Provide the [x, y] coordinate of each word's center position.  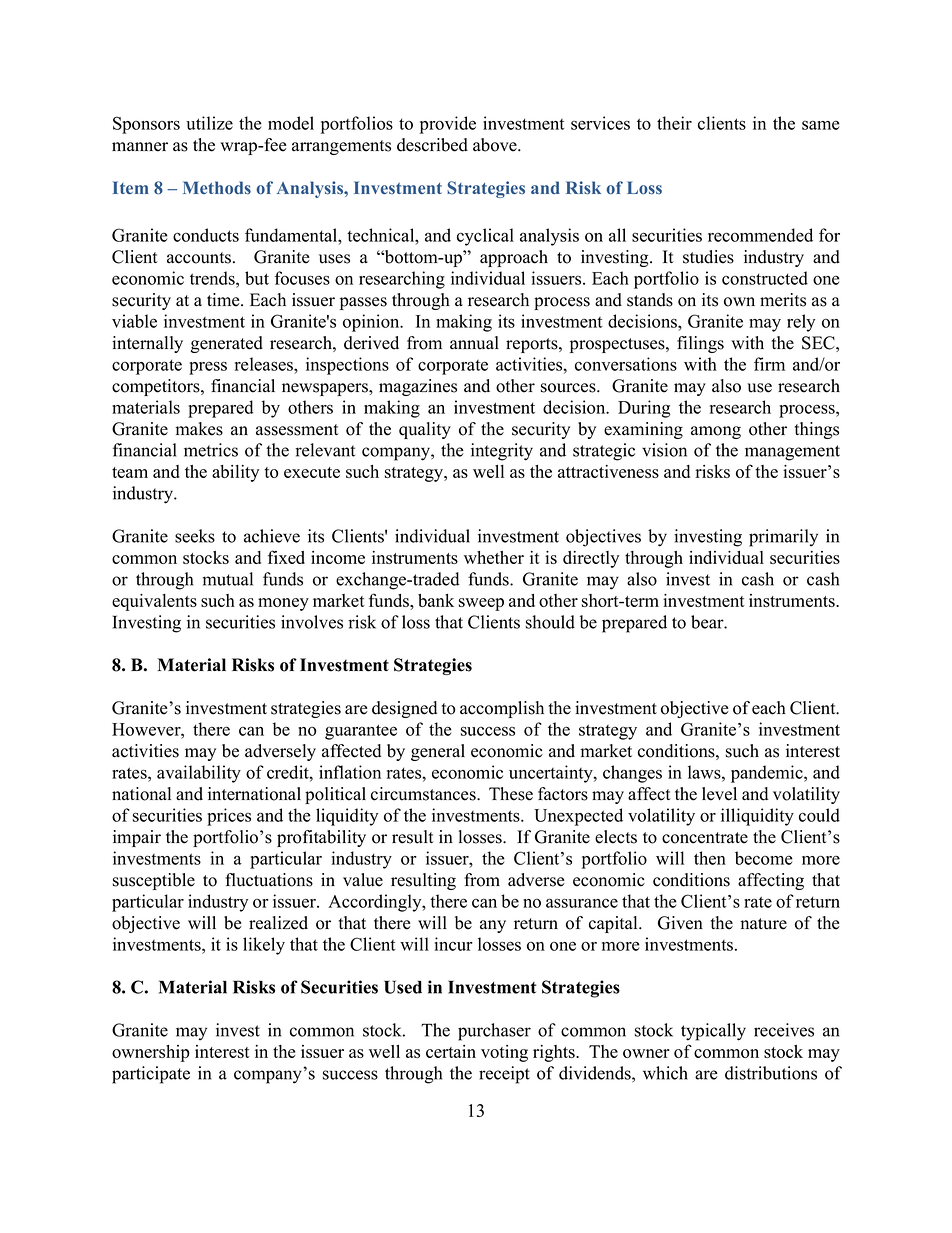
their [674, 123]
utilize [209, 123]
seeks [195, 536]
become [764, 858]
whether [494, 557]
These [511, 794]
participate [151, 1075]
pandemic [768, 774]
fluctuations [269, 880]
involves [312, 622]
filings [700, 344]
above [496, 145]
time [224, 300]
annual [474, 343]
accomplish [502, 709]
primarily [783, 538]
